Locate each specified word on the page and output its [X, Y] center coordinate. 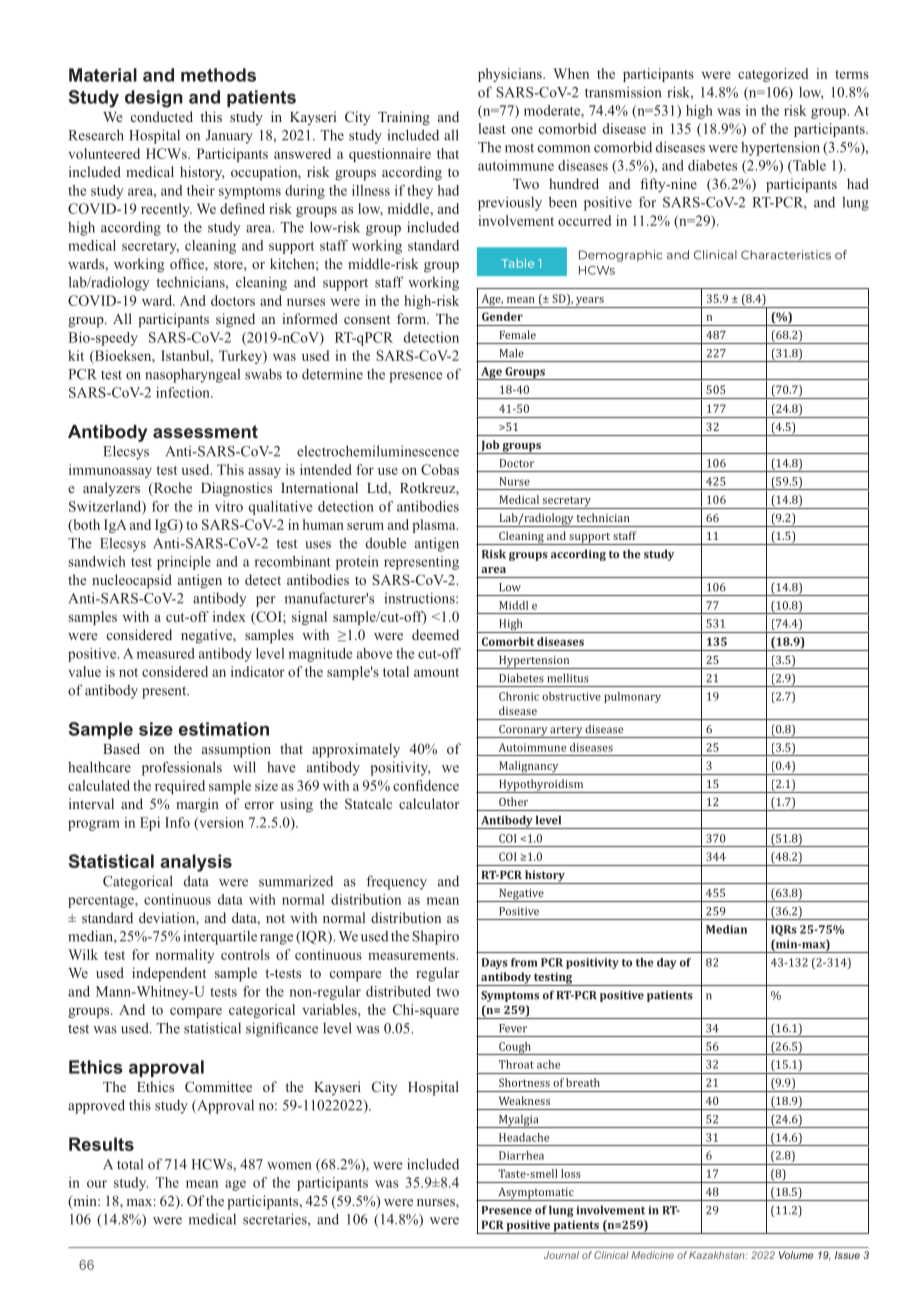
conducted [162, 116]
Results [101, 1144]
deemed [435, 634]
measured [166, 653]
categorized [773, 75]
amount [436, 672]
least [492, 128]
